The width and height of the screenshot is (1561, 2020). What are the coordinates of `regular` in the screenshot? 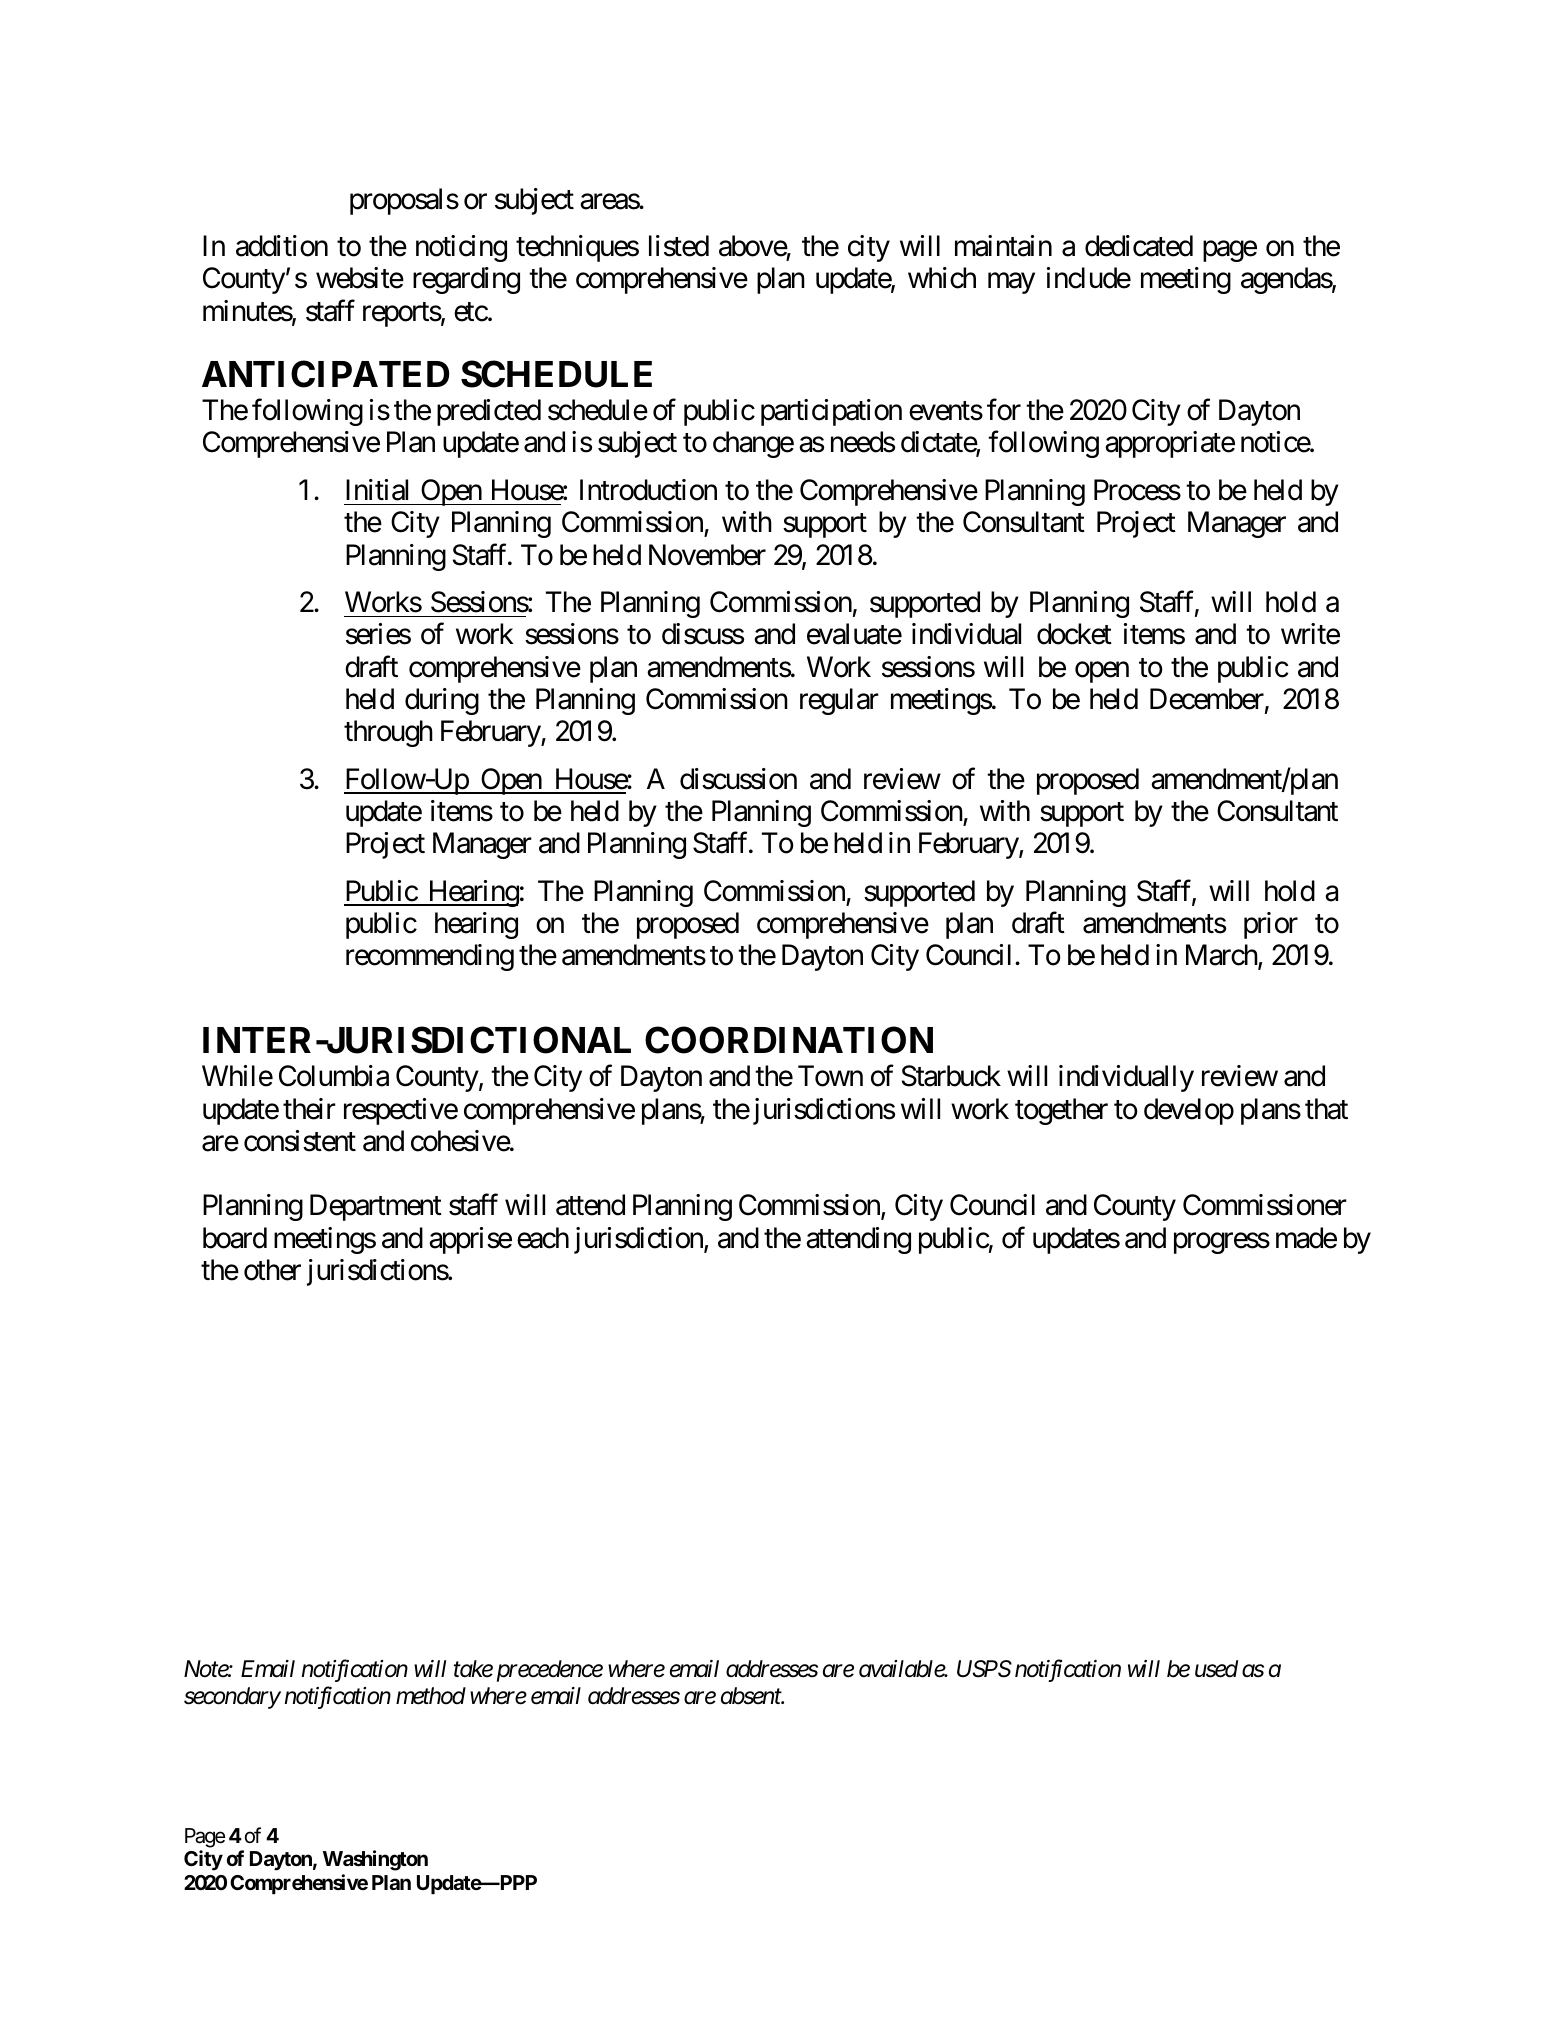 It's located at (839, 701).
